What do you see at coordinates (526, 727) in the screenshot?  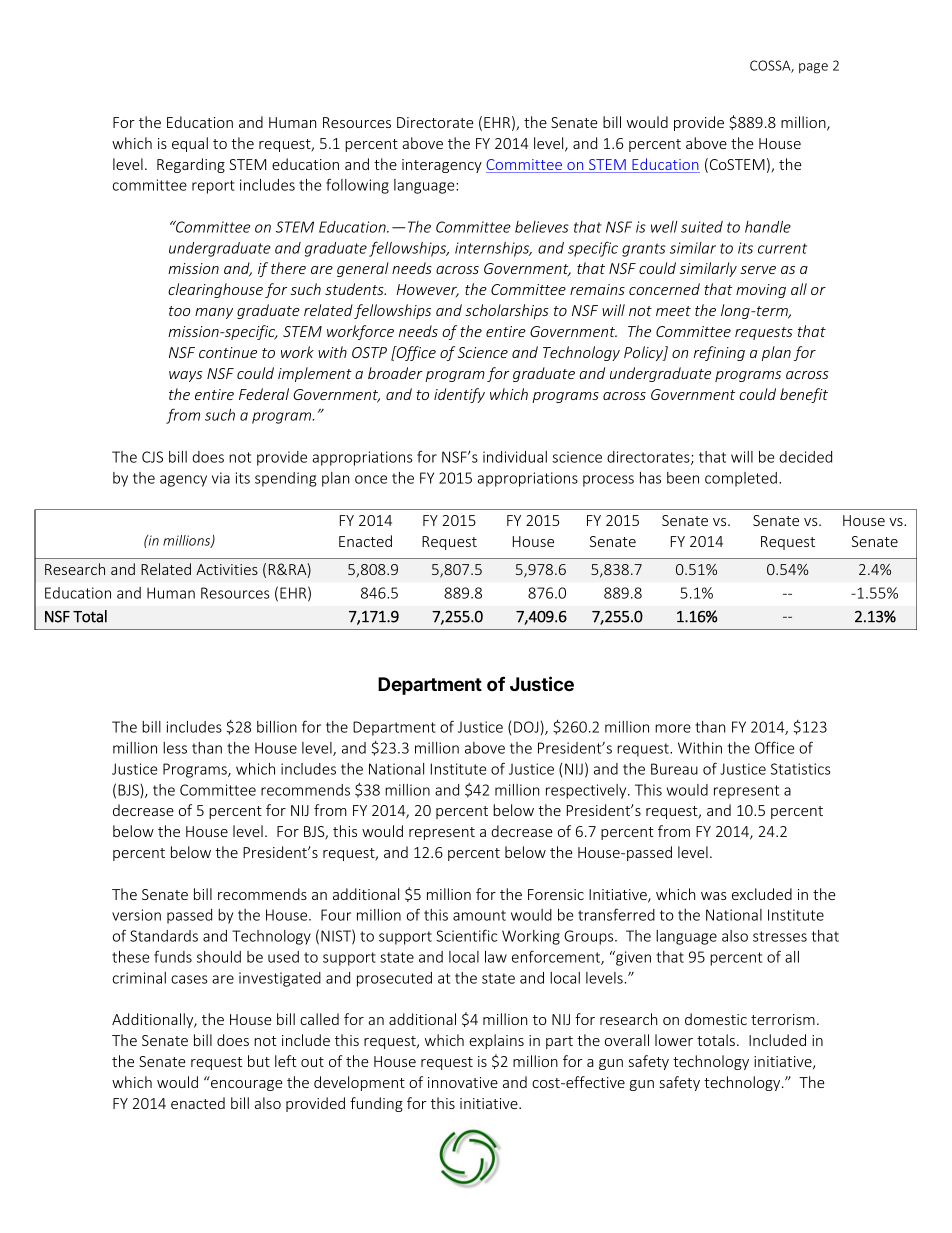 I see `DOJ` at bounding box center [526, 727].
